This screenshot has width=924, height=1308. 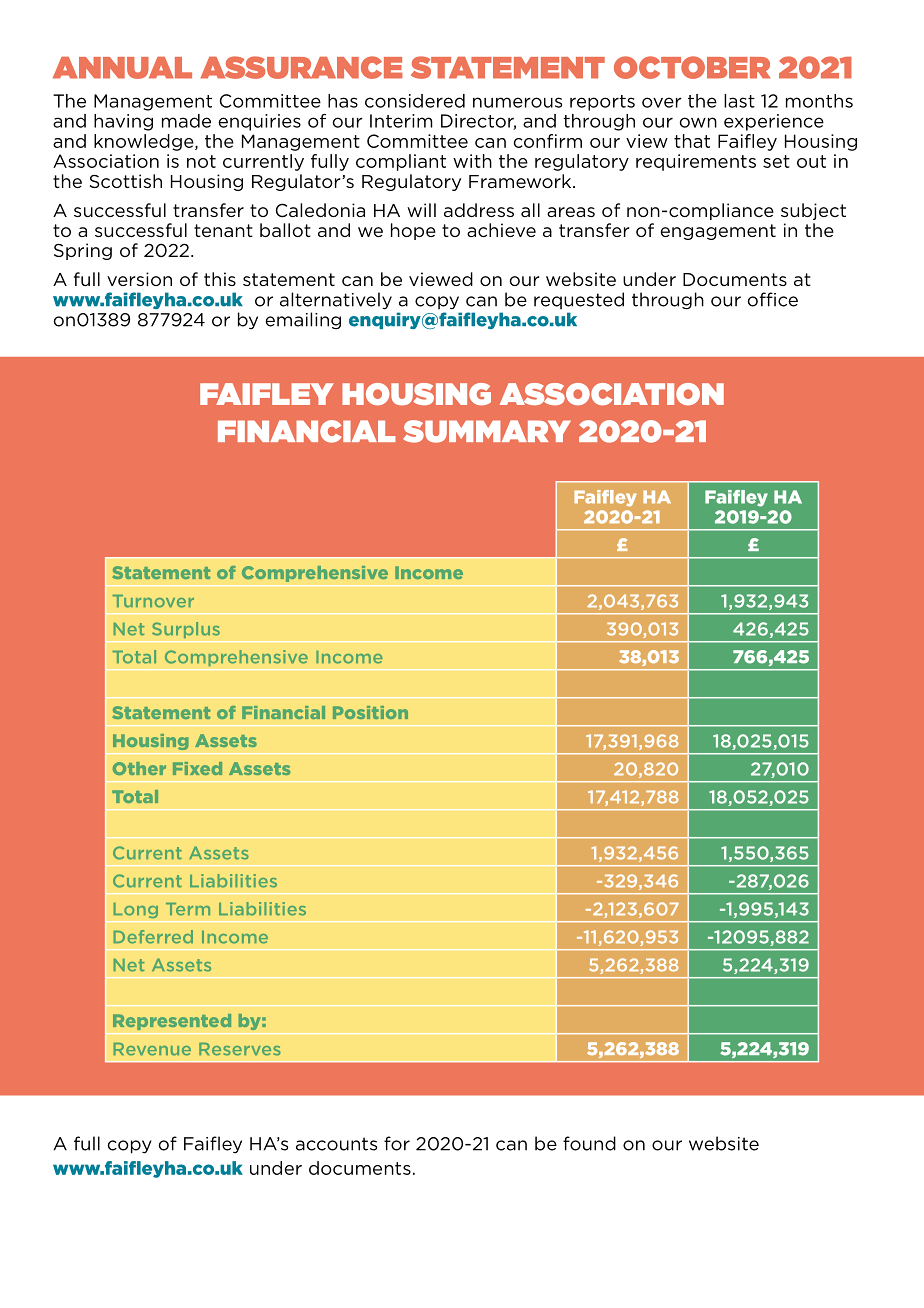 I want to click on last, so click(x=739, y=101).
